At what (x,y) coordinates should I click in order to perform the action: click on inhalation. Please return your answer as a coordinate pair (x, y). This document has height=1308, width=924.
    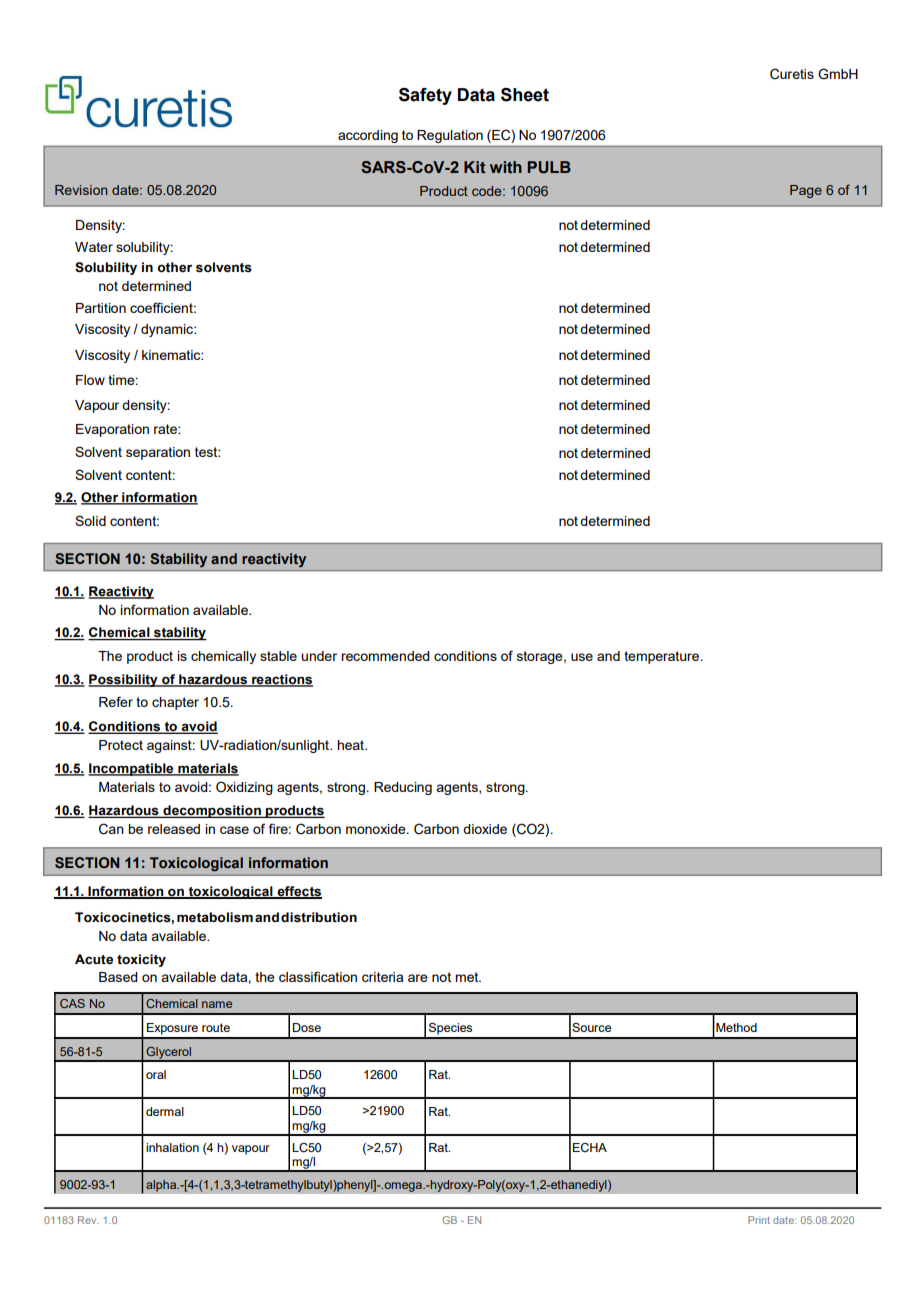
    Looking at the image, I should click on (172, 1147).
